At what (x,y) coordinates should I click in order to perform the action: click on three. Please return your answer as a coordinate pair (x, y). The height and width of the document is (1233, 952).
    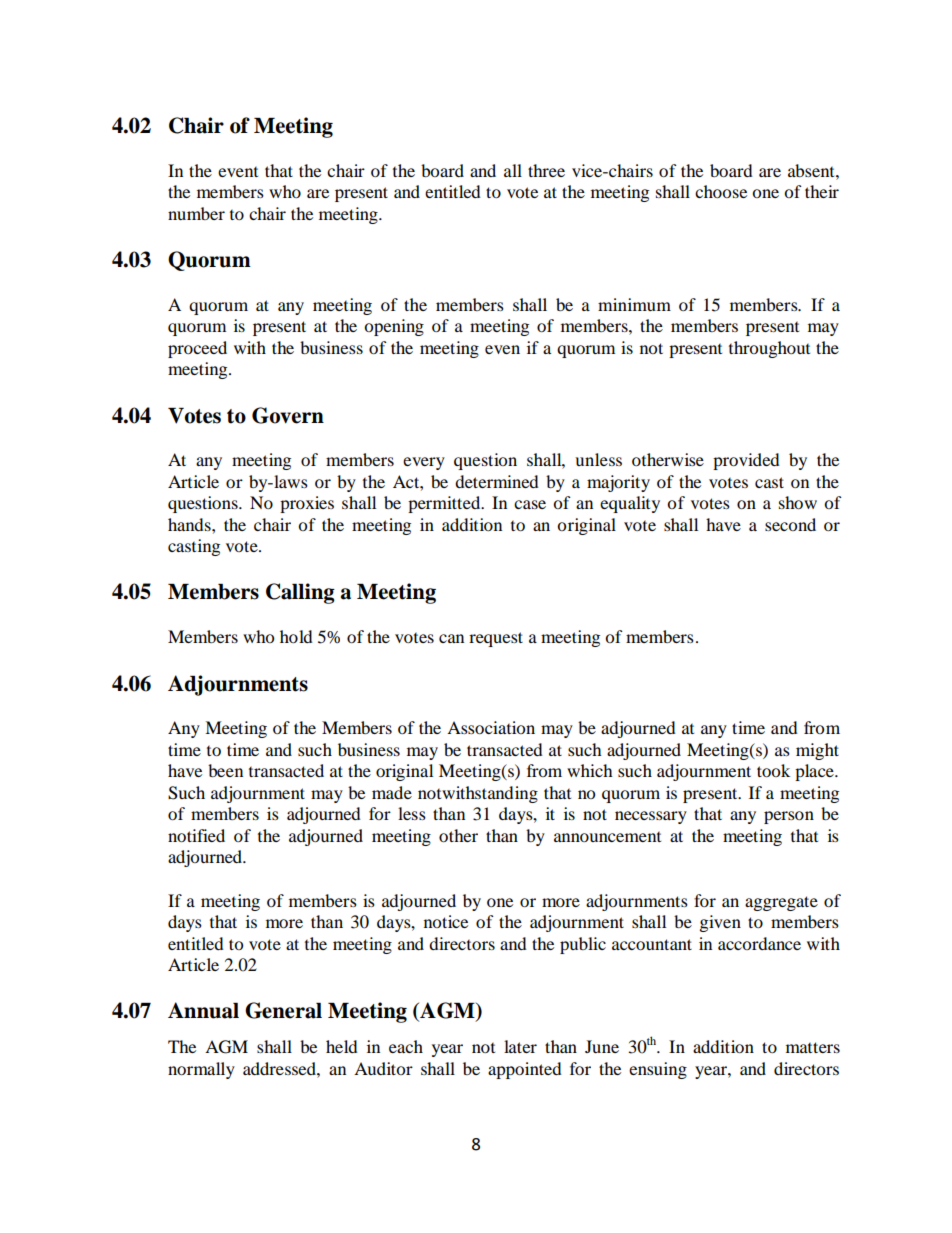
    Looking at the image, I should click on (546, 170).
